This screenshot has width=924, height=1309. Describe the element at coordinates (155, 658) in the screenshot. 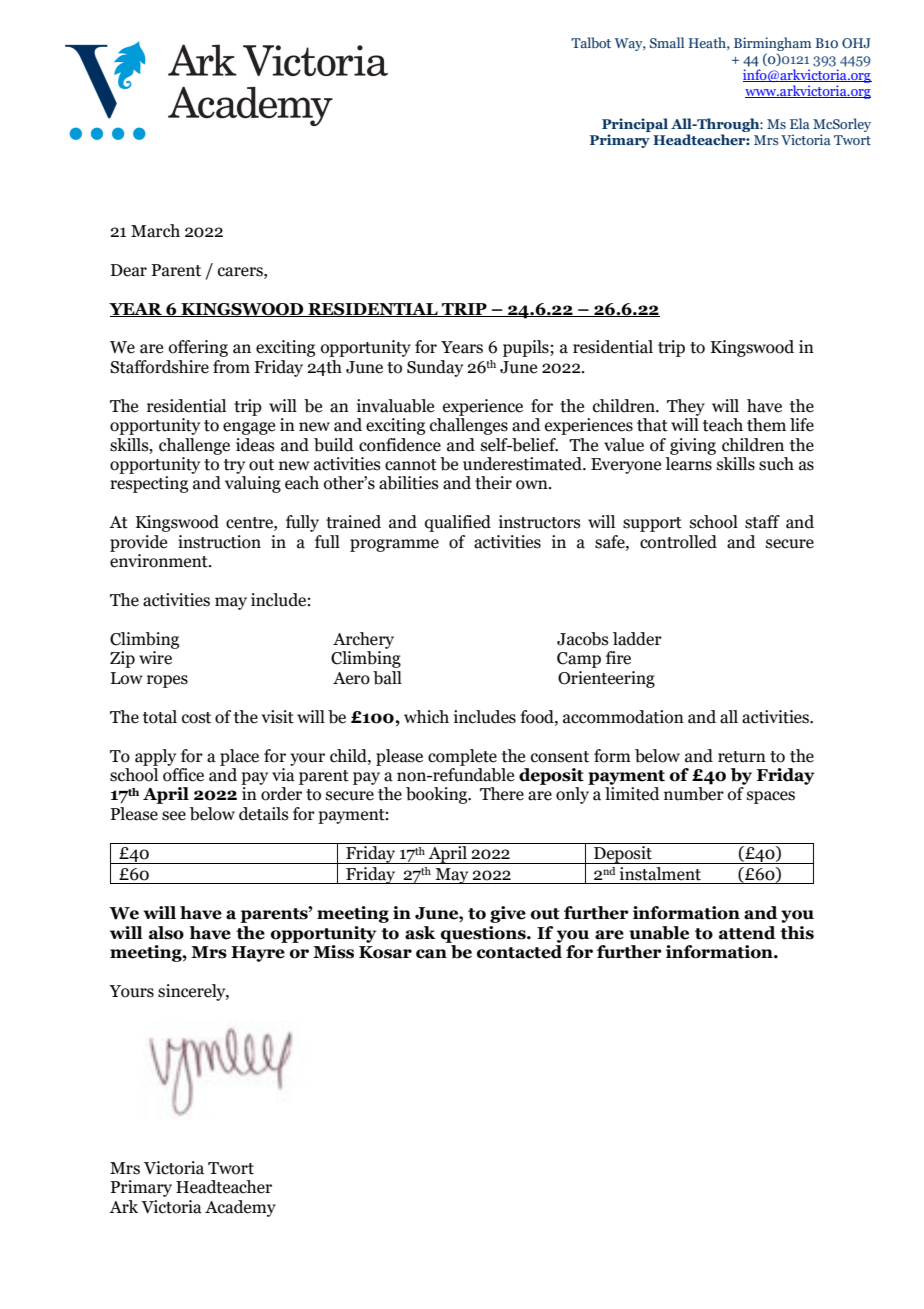

I see `wire` at that location.
